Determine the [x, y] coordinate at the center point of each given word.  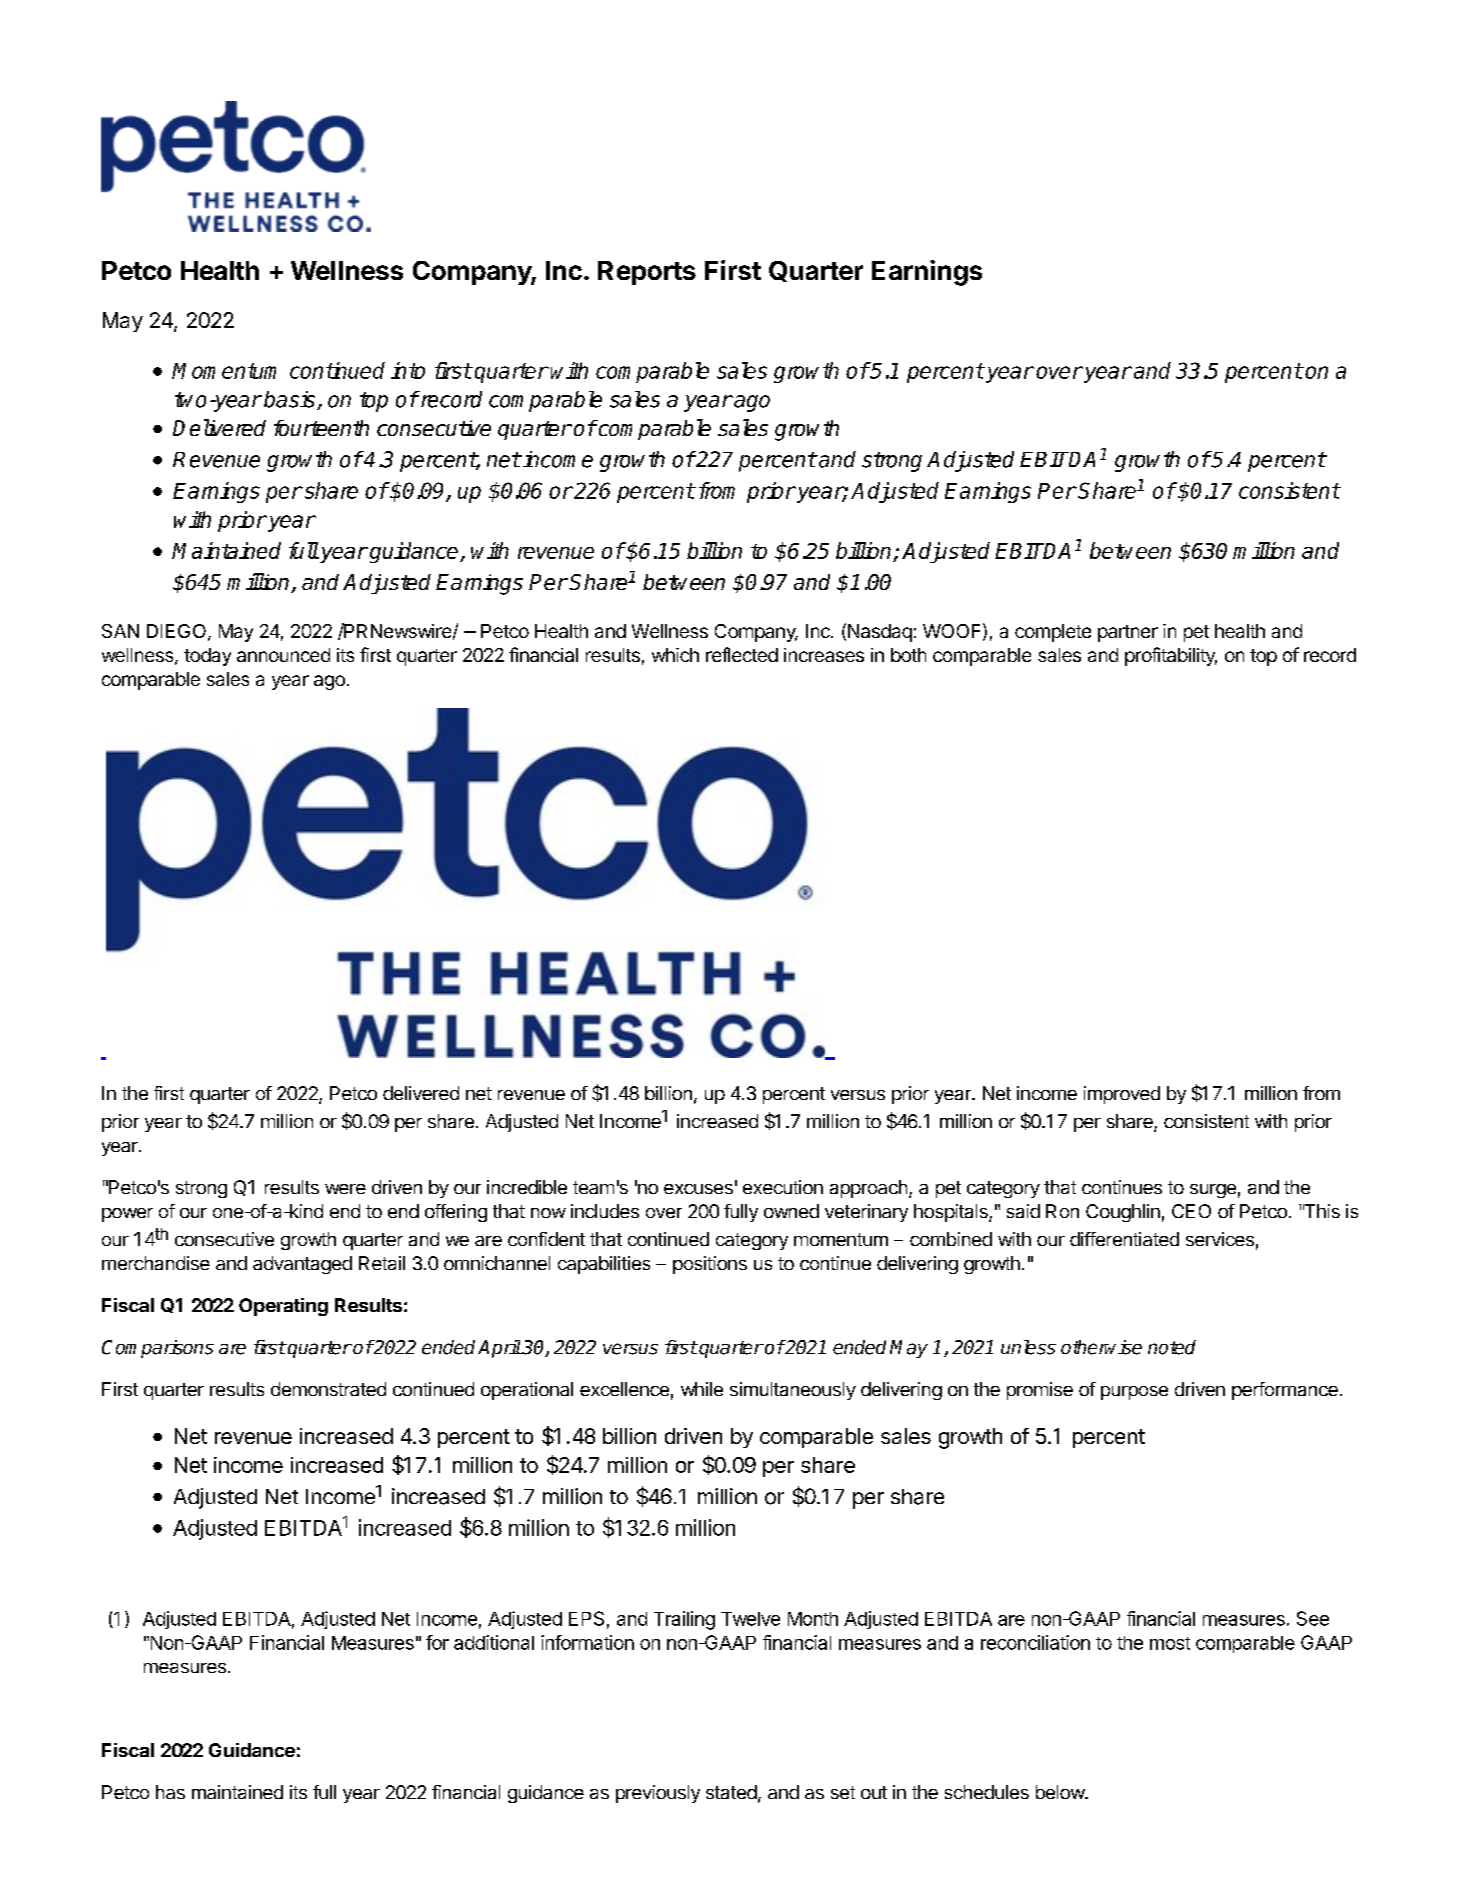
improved [1122, 1095]
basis [291, 400]
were [345, 1189]
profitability [1171, 656]
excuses [698, 1189]
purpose [1134, 1393]
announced [283, 655]
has [170, 1792]
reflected [742, 654]
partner [1128, 633]
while [702, 1389]
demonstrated [328, 1389]
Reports [647, 273]
